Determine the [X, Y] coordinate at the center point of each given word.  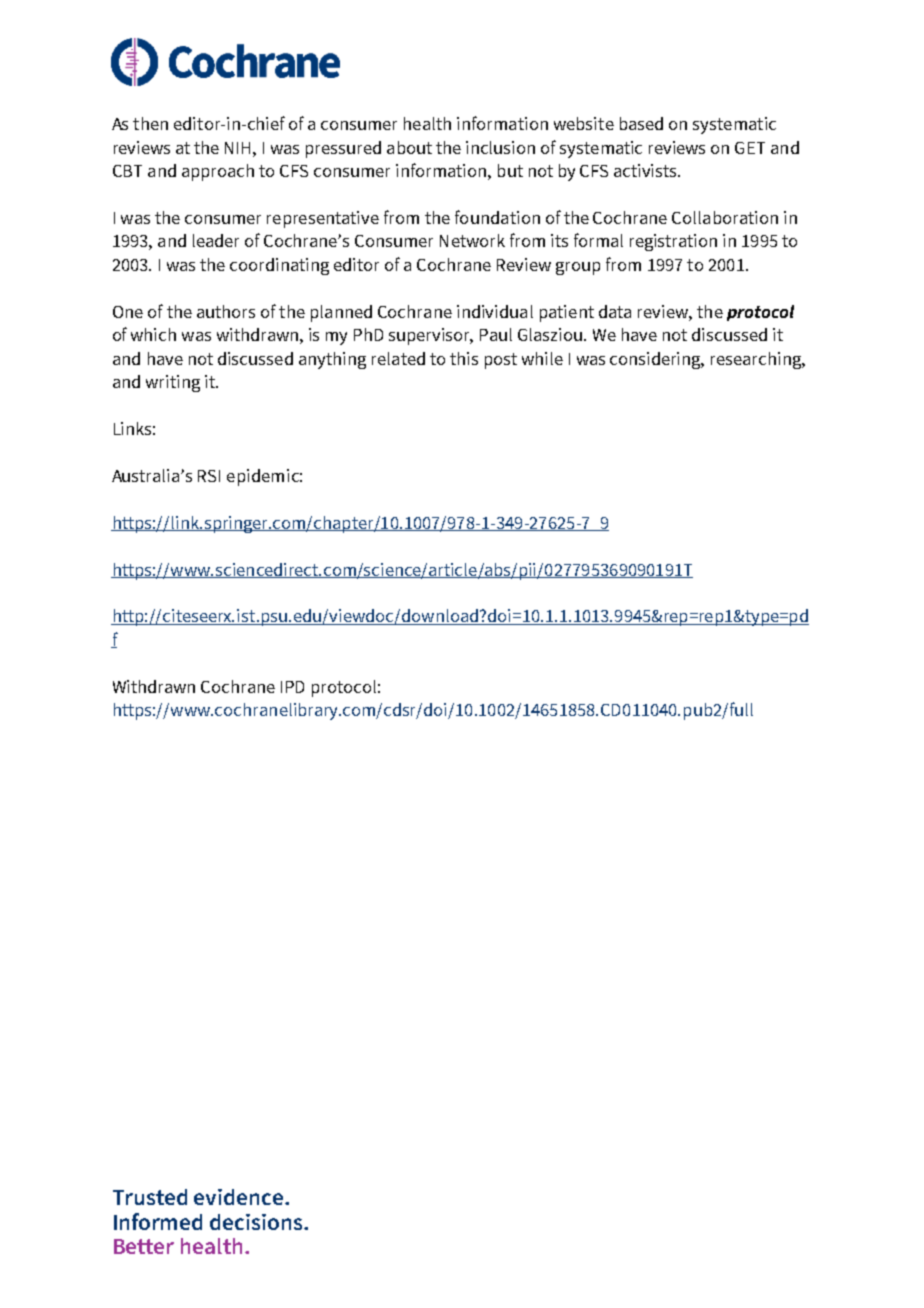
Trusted [150, 1197]
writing [173, 383]
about [409, 147]
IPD [292, 687]
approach [218, 172]
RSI [209, 476]
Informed [158, 1221]
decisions [257, 1222]
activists [647, 170]
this [464, 358]
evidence [240, 1197]
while [542, 358]
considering [657, 360]
